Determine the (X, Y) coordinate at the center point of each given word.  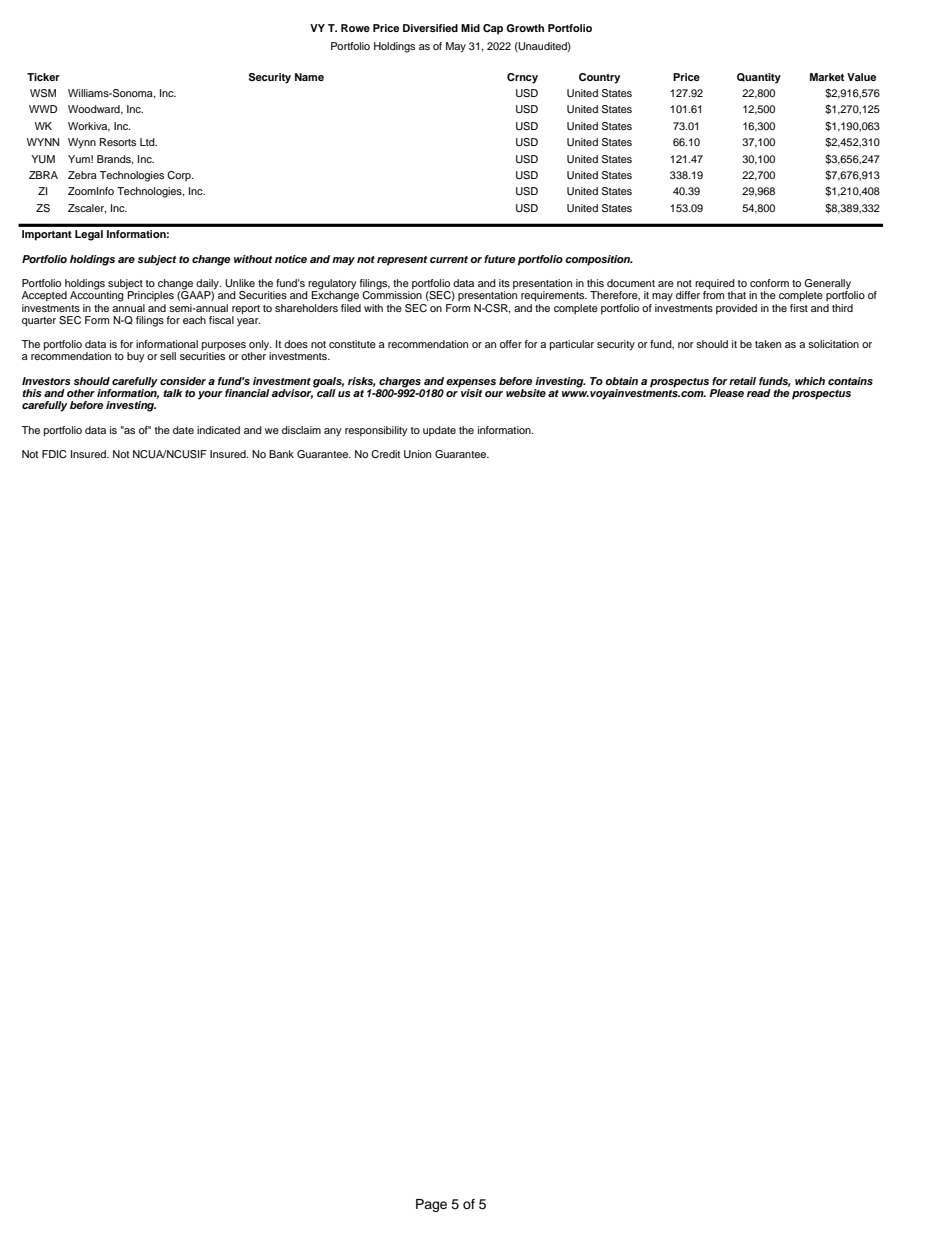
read (759, 393)
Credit (385, 454)
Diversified (430, 28)
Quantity (759, 78)
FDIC (54, 454)
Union (417, 454)
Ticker (43, 77)
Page (431, 1205)
